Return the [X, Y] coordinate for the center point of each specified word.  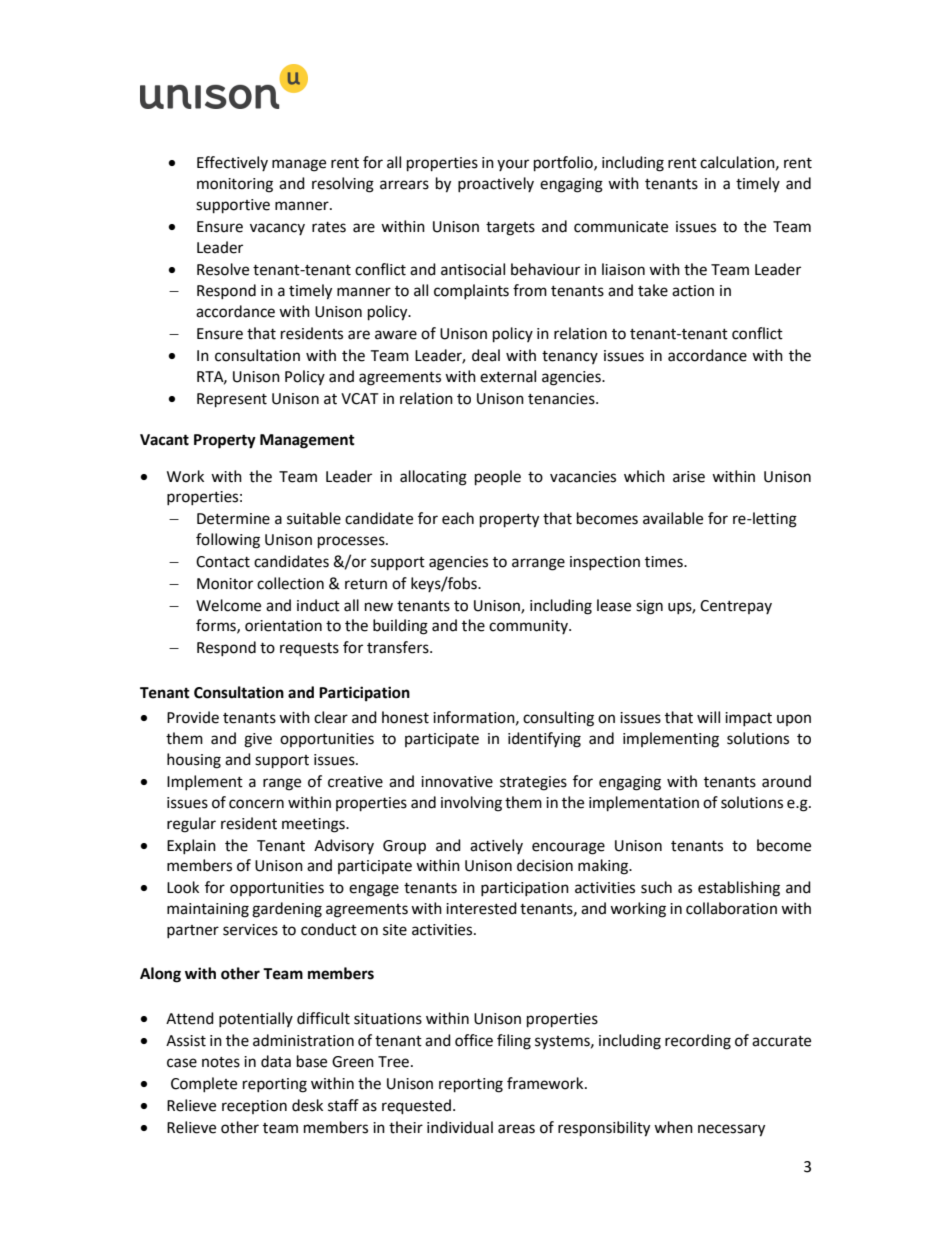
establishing [739, 889]
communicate [621, 227]
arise [689, 477]
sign [649, 607]
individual [460, 1127]
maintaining [208, 910]
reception [254, 1107]
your [513, 165]
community [529, 627]
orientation [283, 626]
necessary [731, 1130]
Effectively [232, 163]
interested [481, 908]
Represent [232, 400]
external [508, 376]
